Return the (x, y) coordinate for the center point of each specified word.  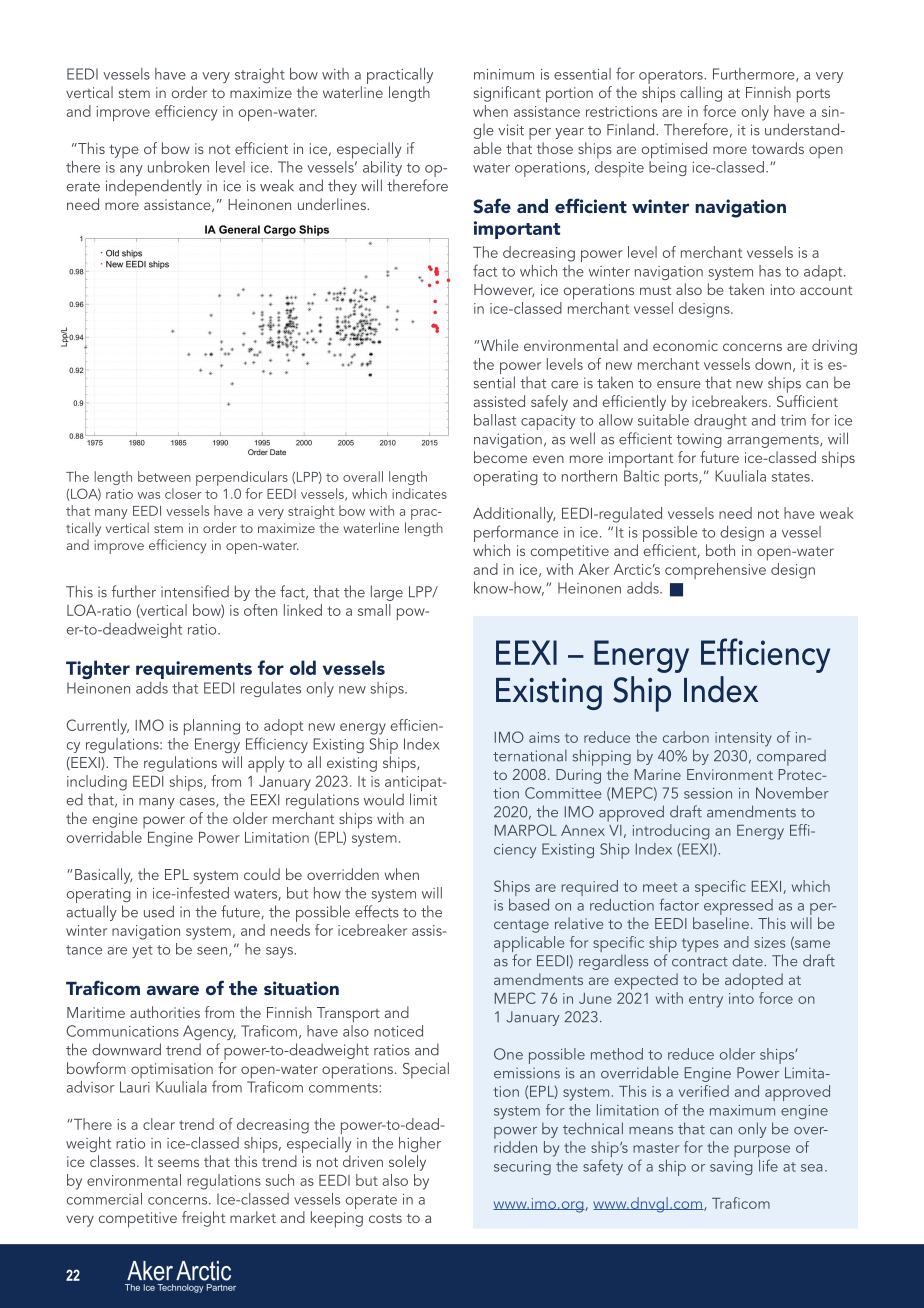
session (708, 793)
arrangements (774, 441)
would (384, 799)
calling (701, 94)
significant (507, 94)
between (164, 476)
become (500, 457)
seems (178, 1163)
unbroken (178, 167)
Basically (103, 876)
